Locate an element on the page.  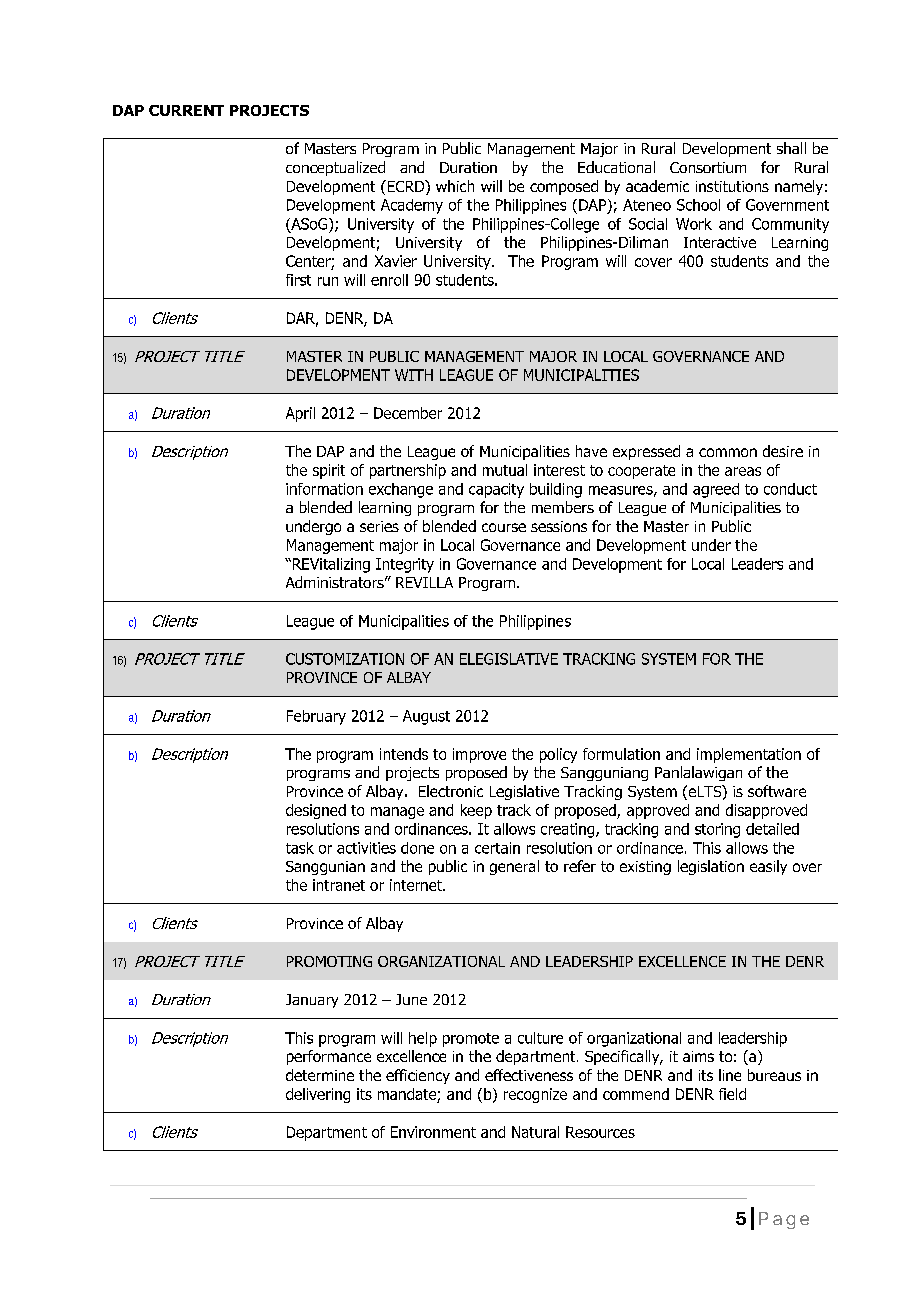
task is located at coordinates (300, 848).
